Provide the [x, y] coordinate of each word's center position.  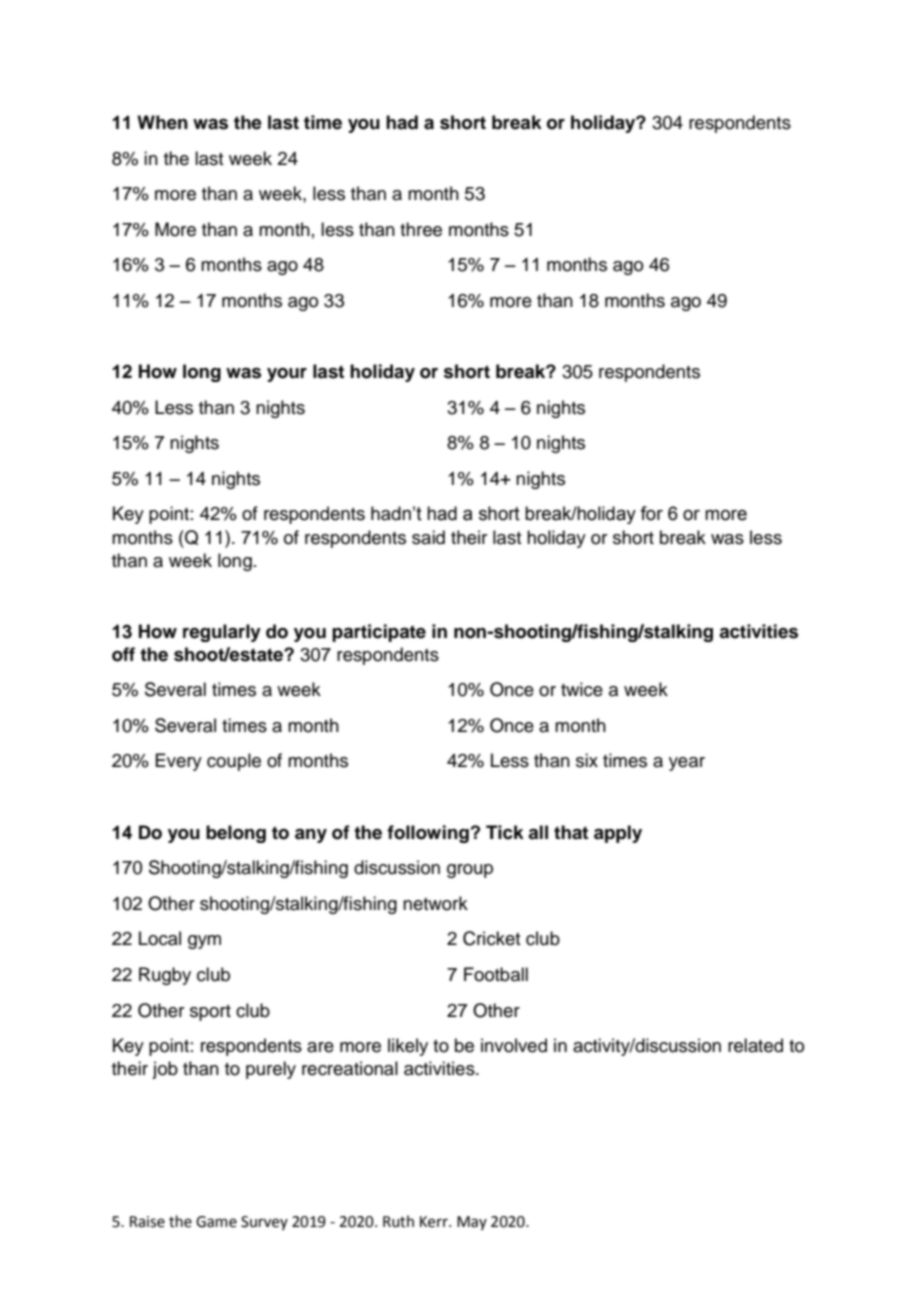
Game [216, 1222]
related [755, 1045]
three [421, 229]
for [651, 513]
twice [582, 689]
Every [178, 762]
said [428, 537]
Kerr [435, 1222]
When [162, 122]
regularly [222, 633]
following [428, 834]
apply [618, 834]
